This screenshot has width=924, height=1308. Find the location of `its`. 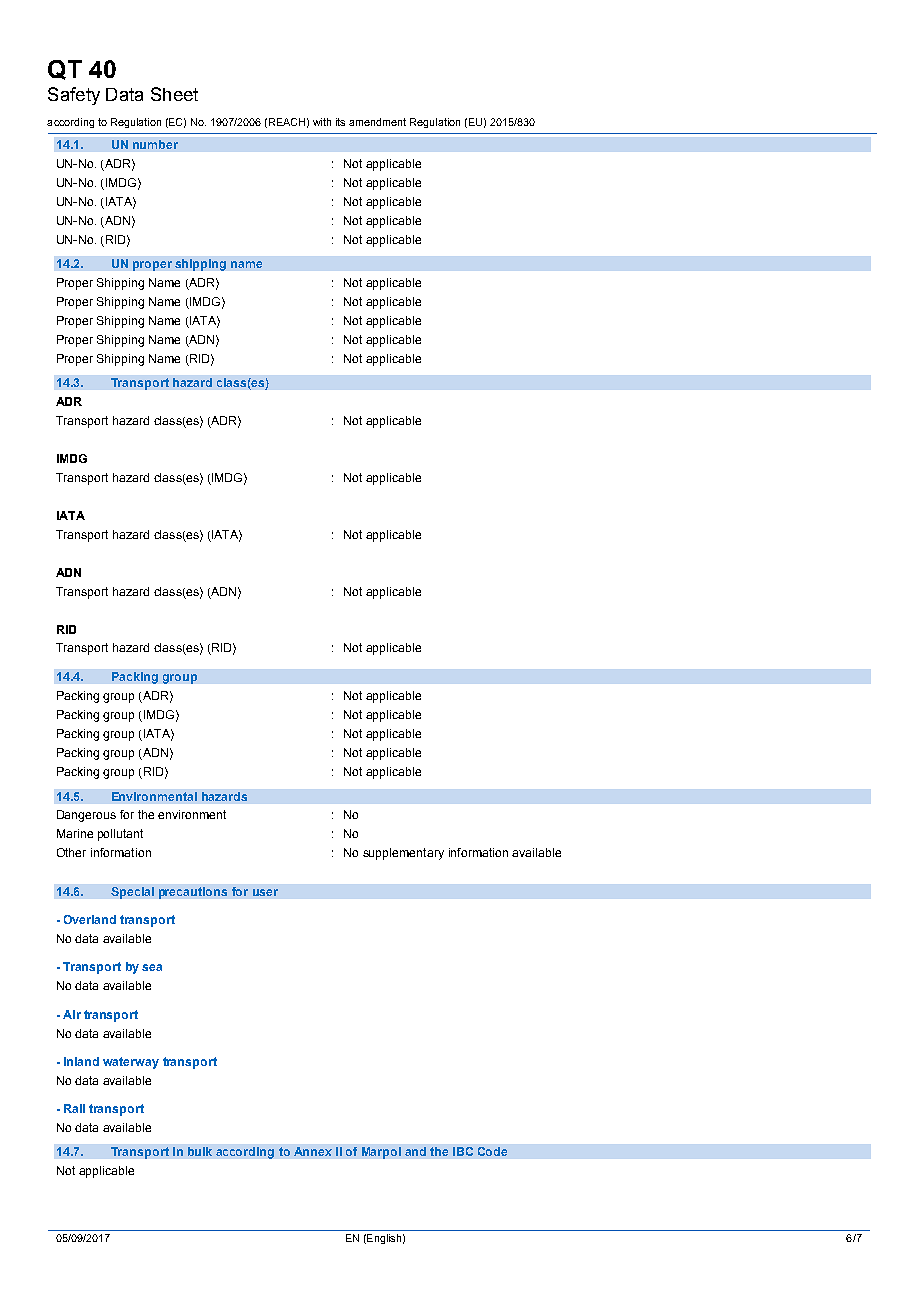

its is located at coordinates (340, 122).
